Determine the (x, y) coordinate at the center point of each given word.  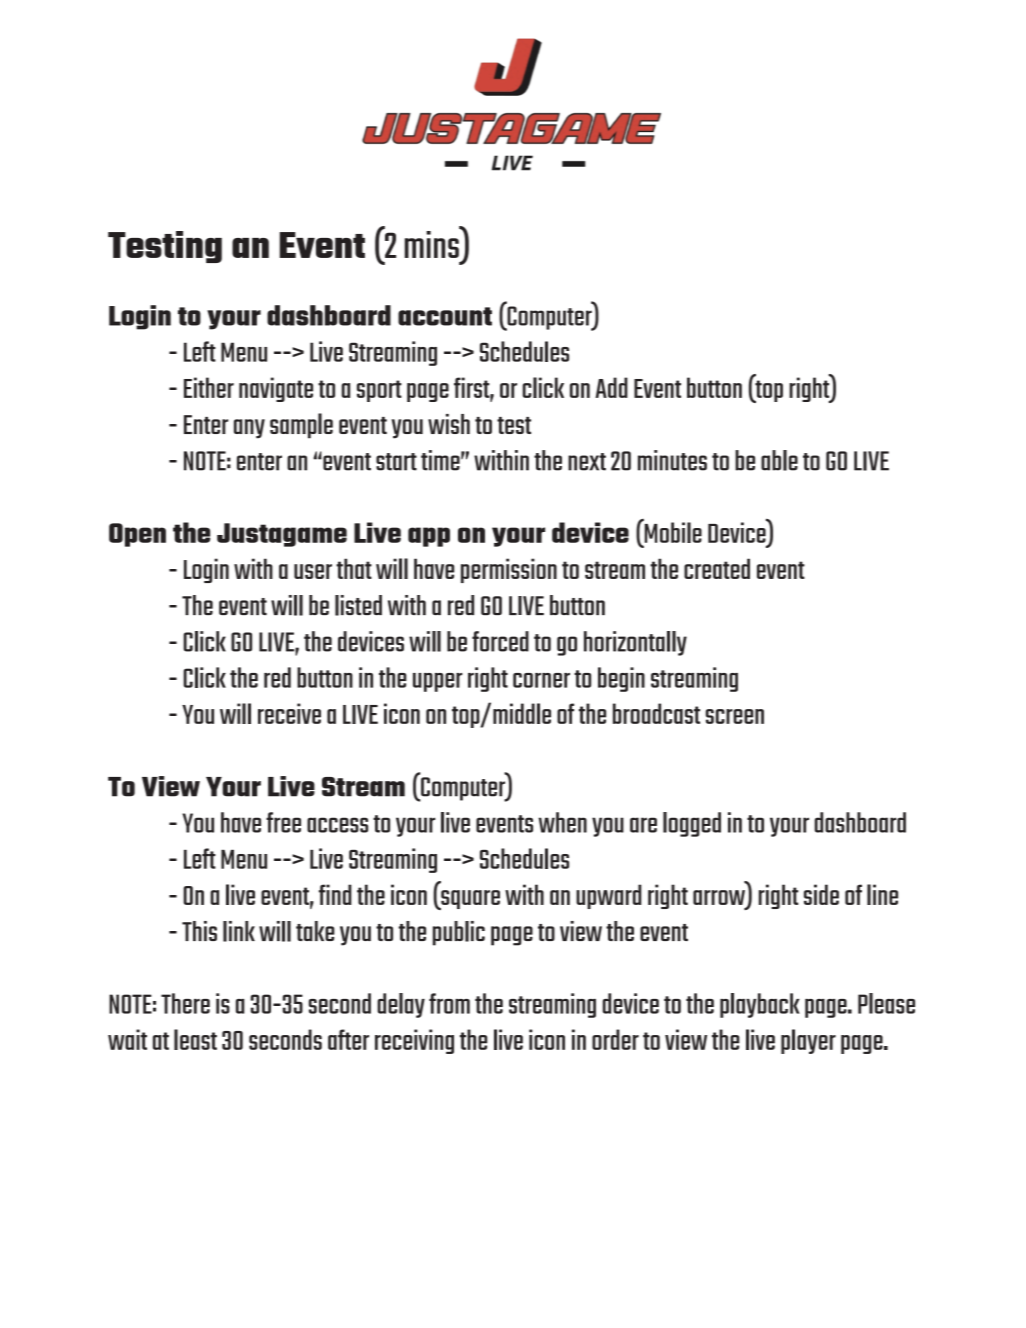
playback (760, 1005)
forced (500, 641)
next (587, 462)
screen (735, 716)
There (185, 1003)
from (449, 1003)
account (445, 316)
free (283, 822)
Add (611, 387)
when (562, 822)
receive (289, 713)
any (249, 429)
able (779, 460)
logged (692, 824)
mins (433, 243)
